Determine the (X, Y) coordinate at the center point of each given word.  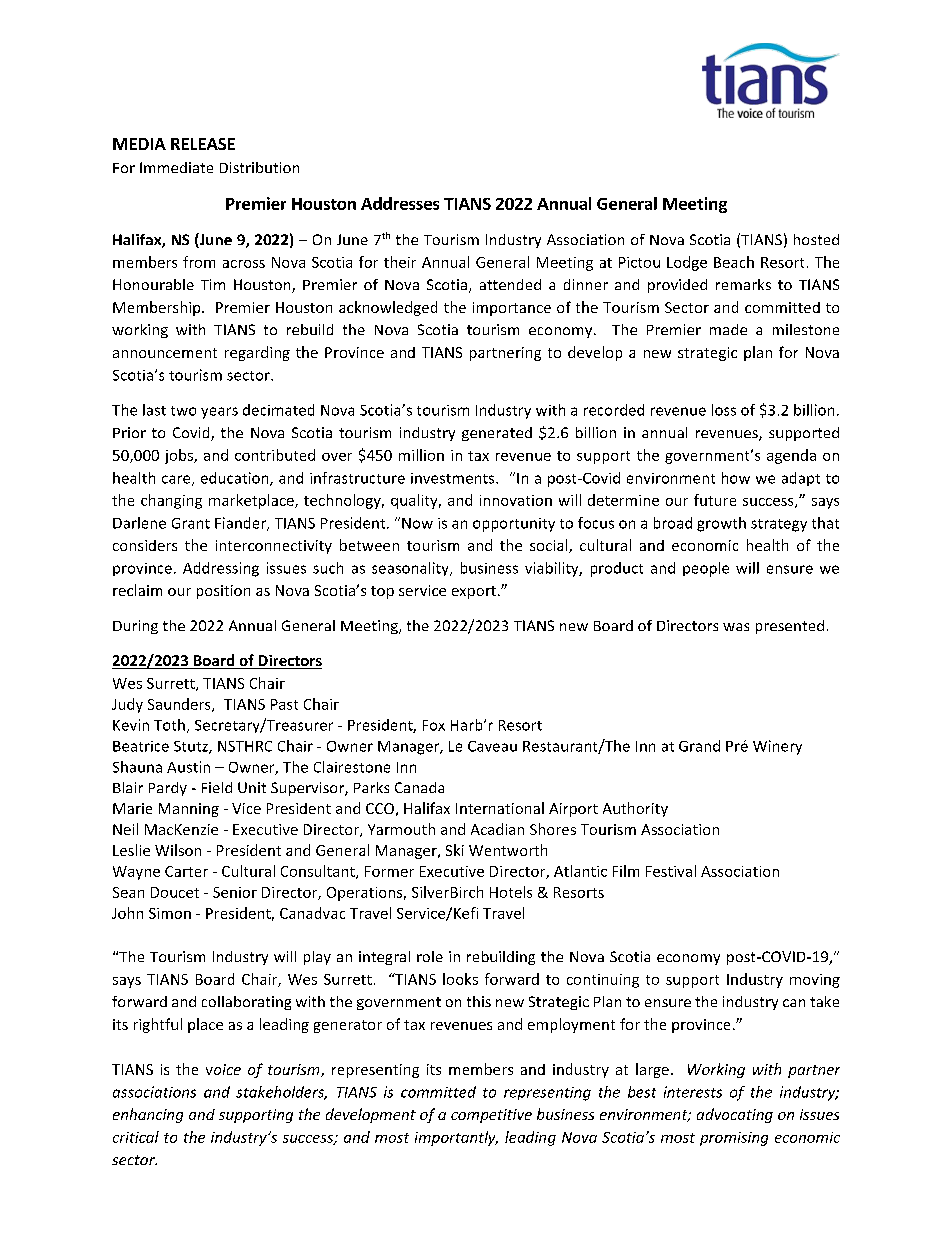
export (474, 592)
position (223, 592)
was (736, 627)
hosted (816, 239)
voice (223, 1069)
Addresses (400, 203)
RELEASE (203, 144)
